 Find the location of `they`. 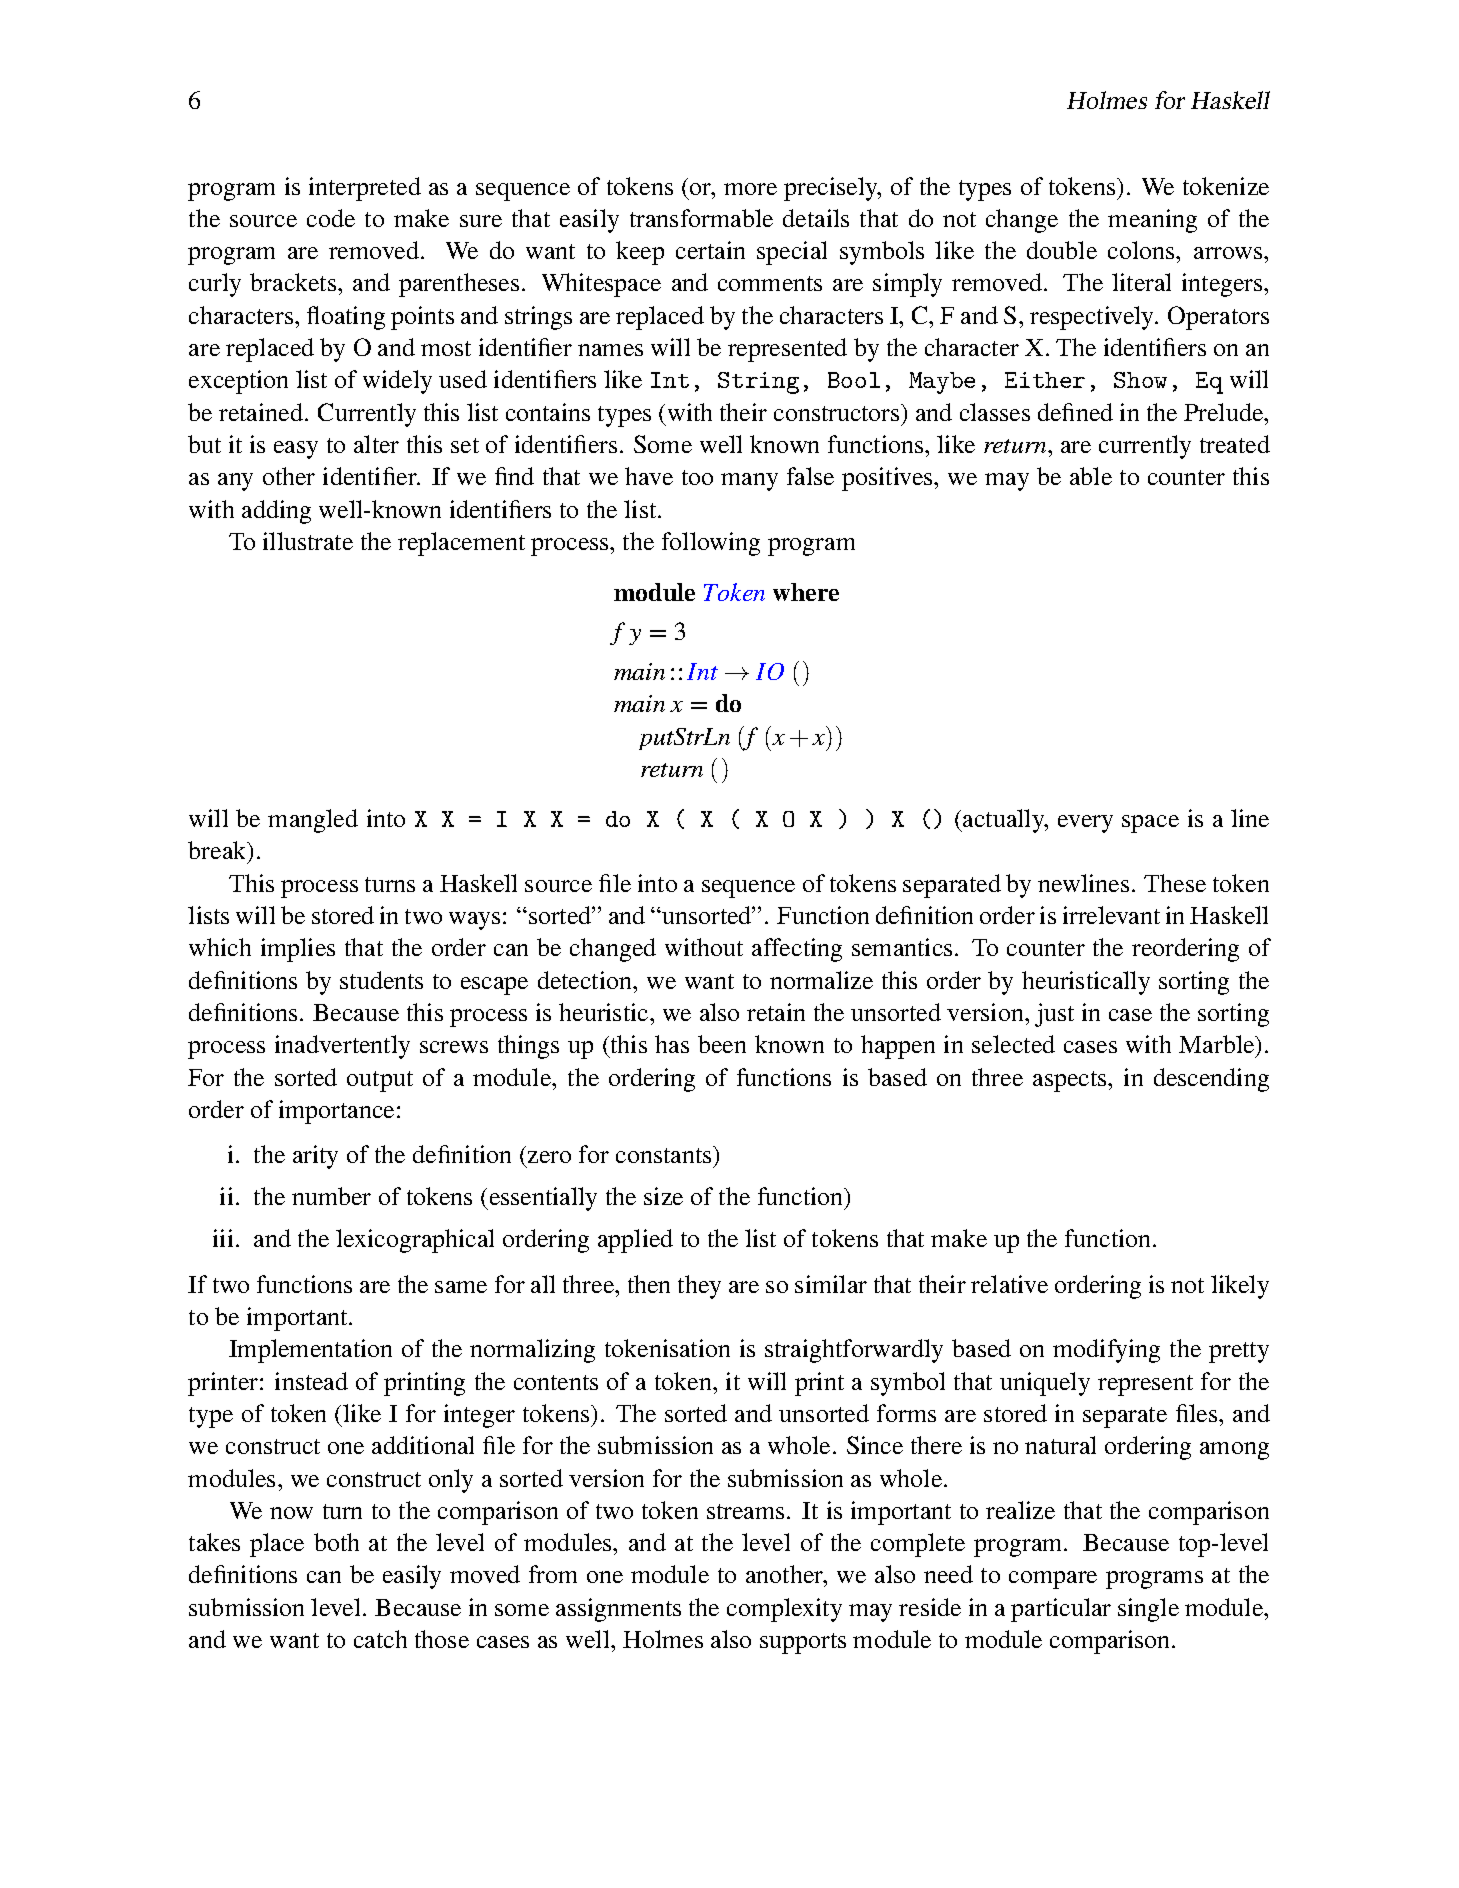

they is located at coordinates (699, 1287).
